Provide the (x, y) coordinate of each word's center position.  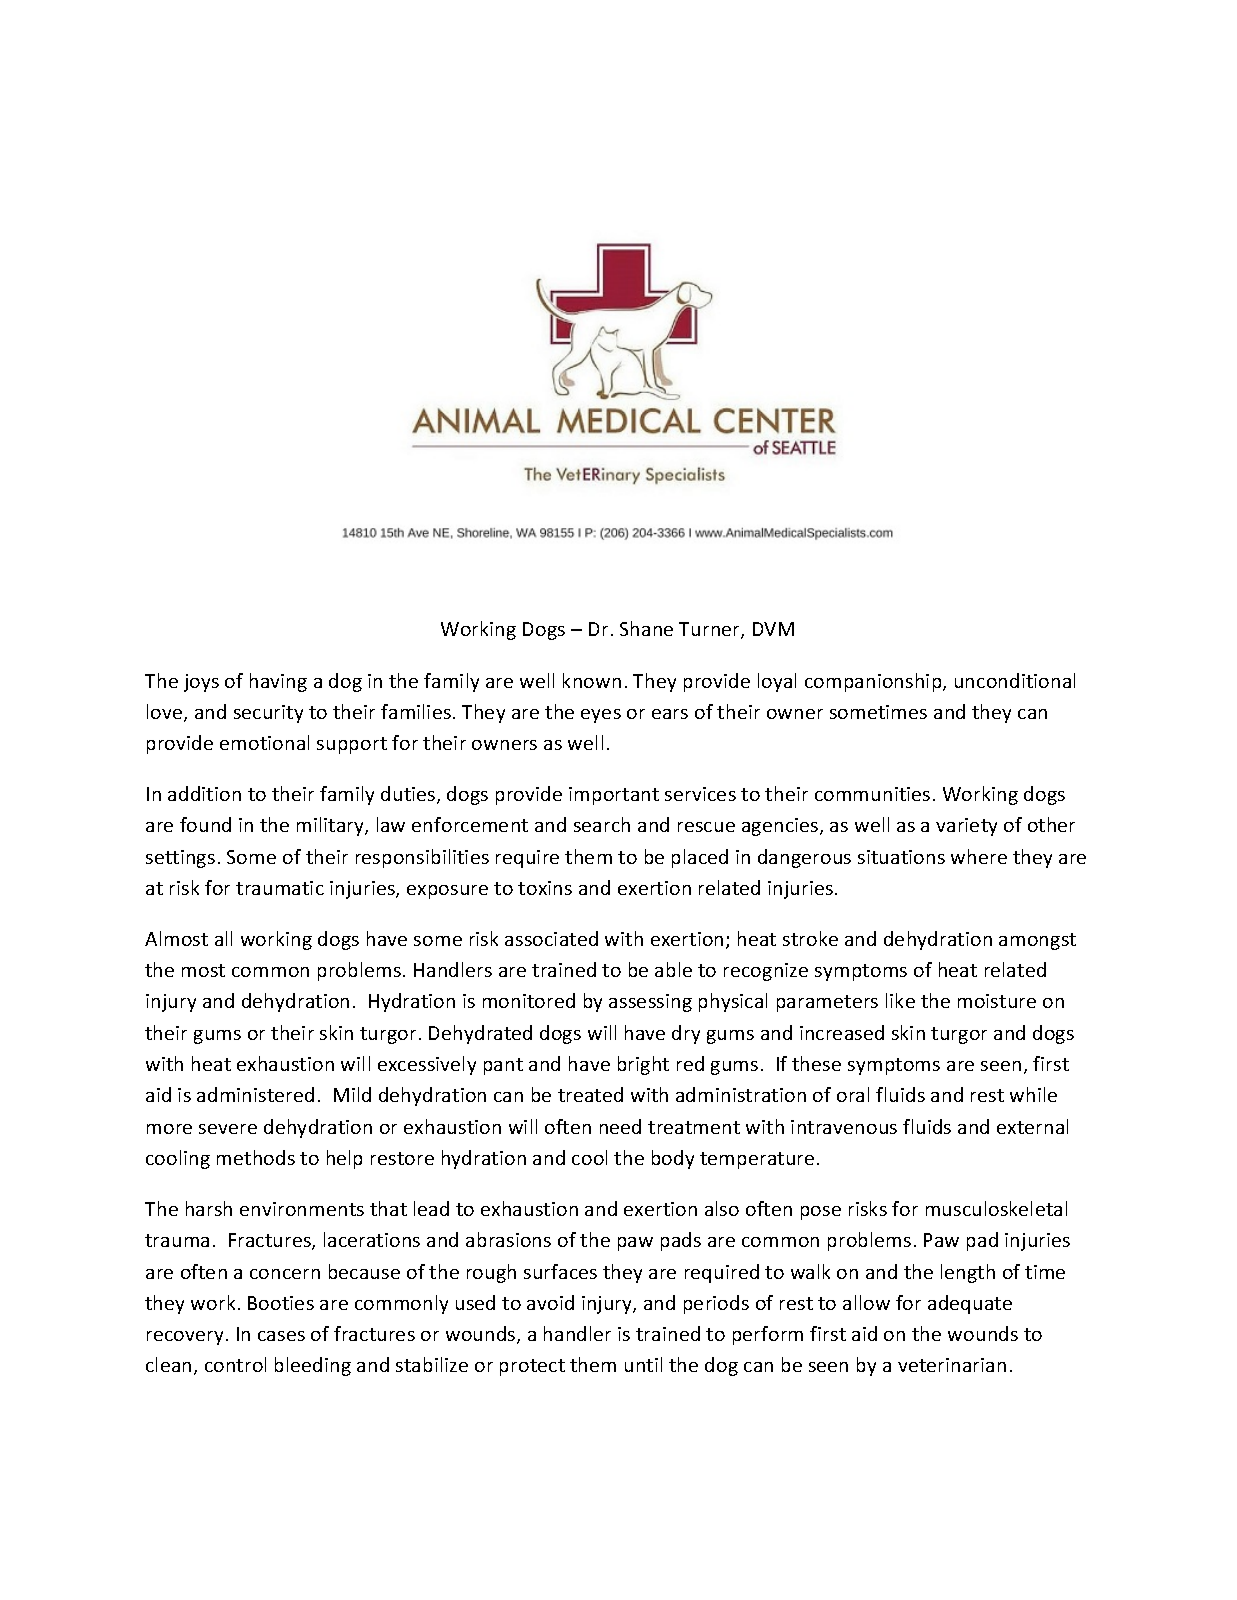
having (278, 682)
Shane (646, 628)
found (205, 824)
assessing (650, 1003)
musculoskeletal (996, 1208)
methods (256, 1157)
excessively (427, 1065)
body (673, 1159)
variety (966, 827)
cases (281, 1336)
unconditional (1015, 680)
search (602, 824)
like (900, 1000)
